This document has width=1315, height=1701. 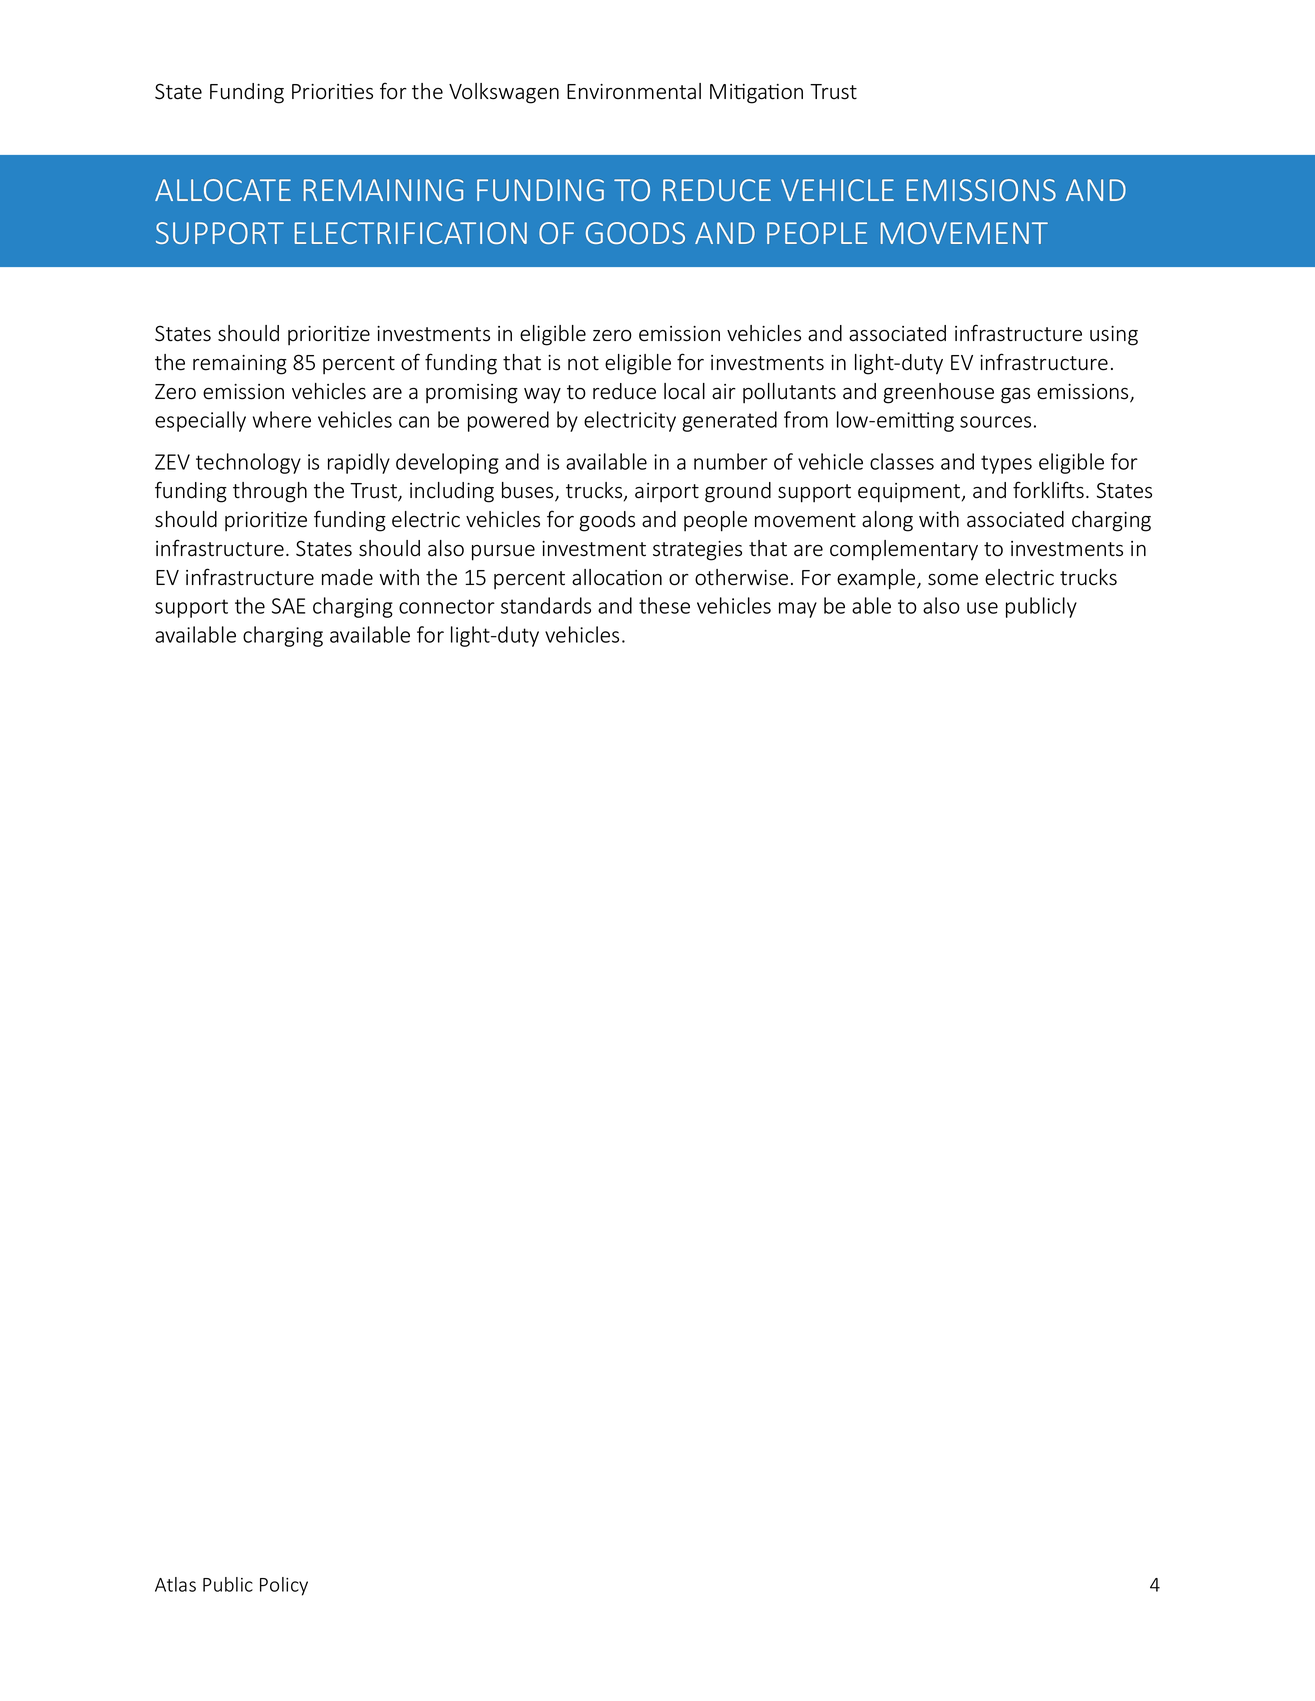 What do you see at coordinates (447, 606) in the document?
I see `connector` at bounding box center [447, 606].
